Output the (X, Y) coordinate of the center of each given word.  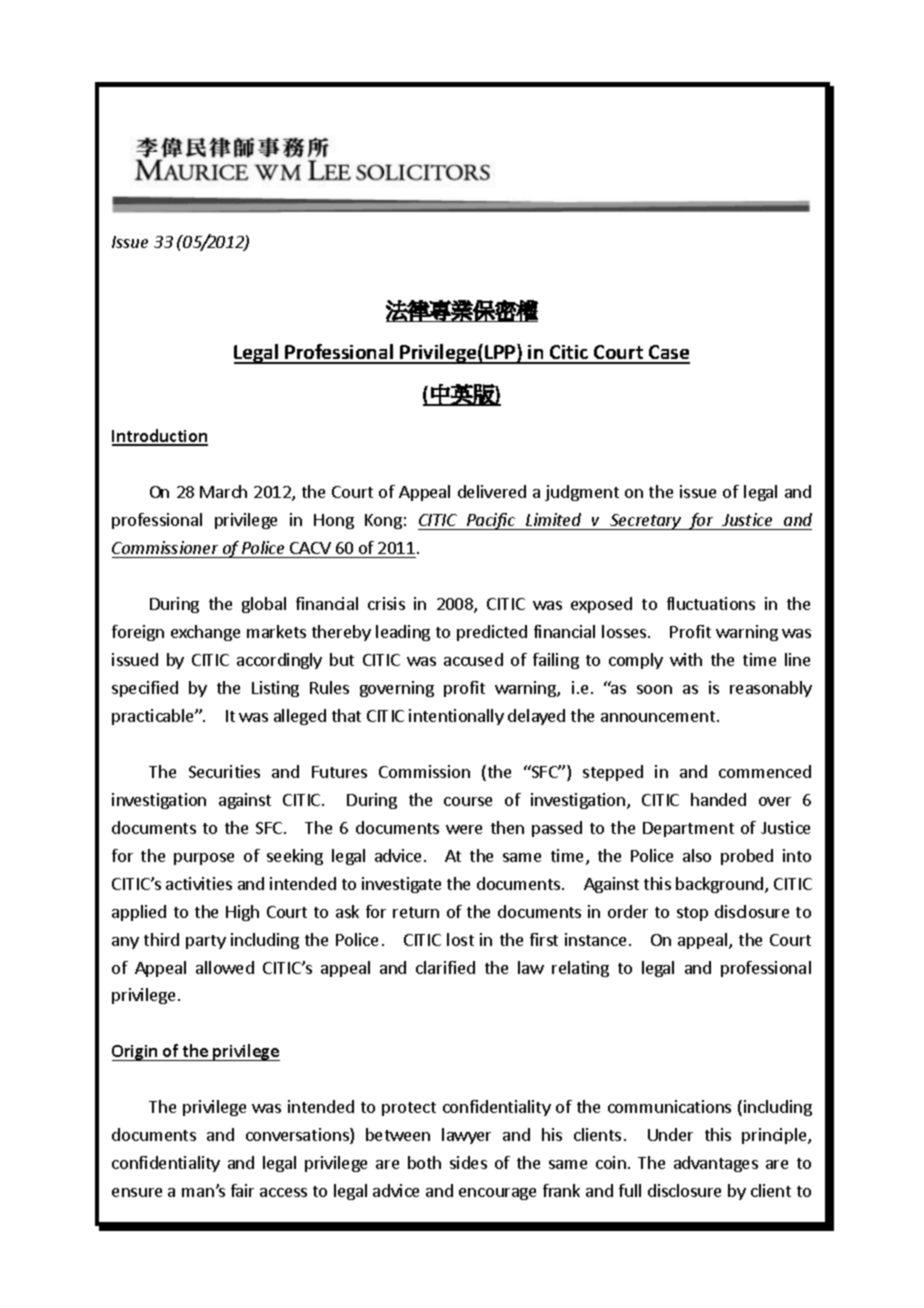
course (468, 801)
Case (668, 354)
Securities (224, 771)
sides (468, 1162)
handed (718, 799)
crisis (386, 603)
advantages (716, 1164)
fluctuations (711, 603)
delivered (492, 491)
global (264, 605)
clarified (445, 967)
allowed (225, 967)
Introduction (160, 437)
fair (242, 1190)
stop (692, 914)
